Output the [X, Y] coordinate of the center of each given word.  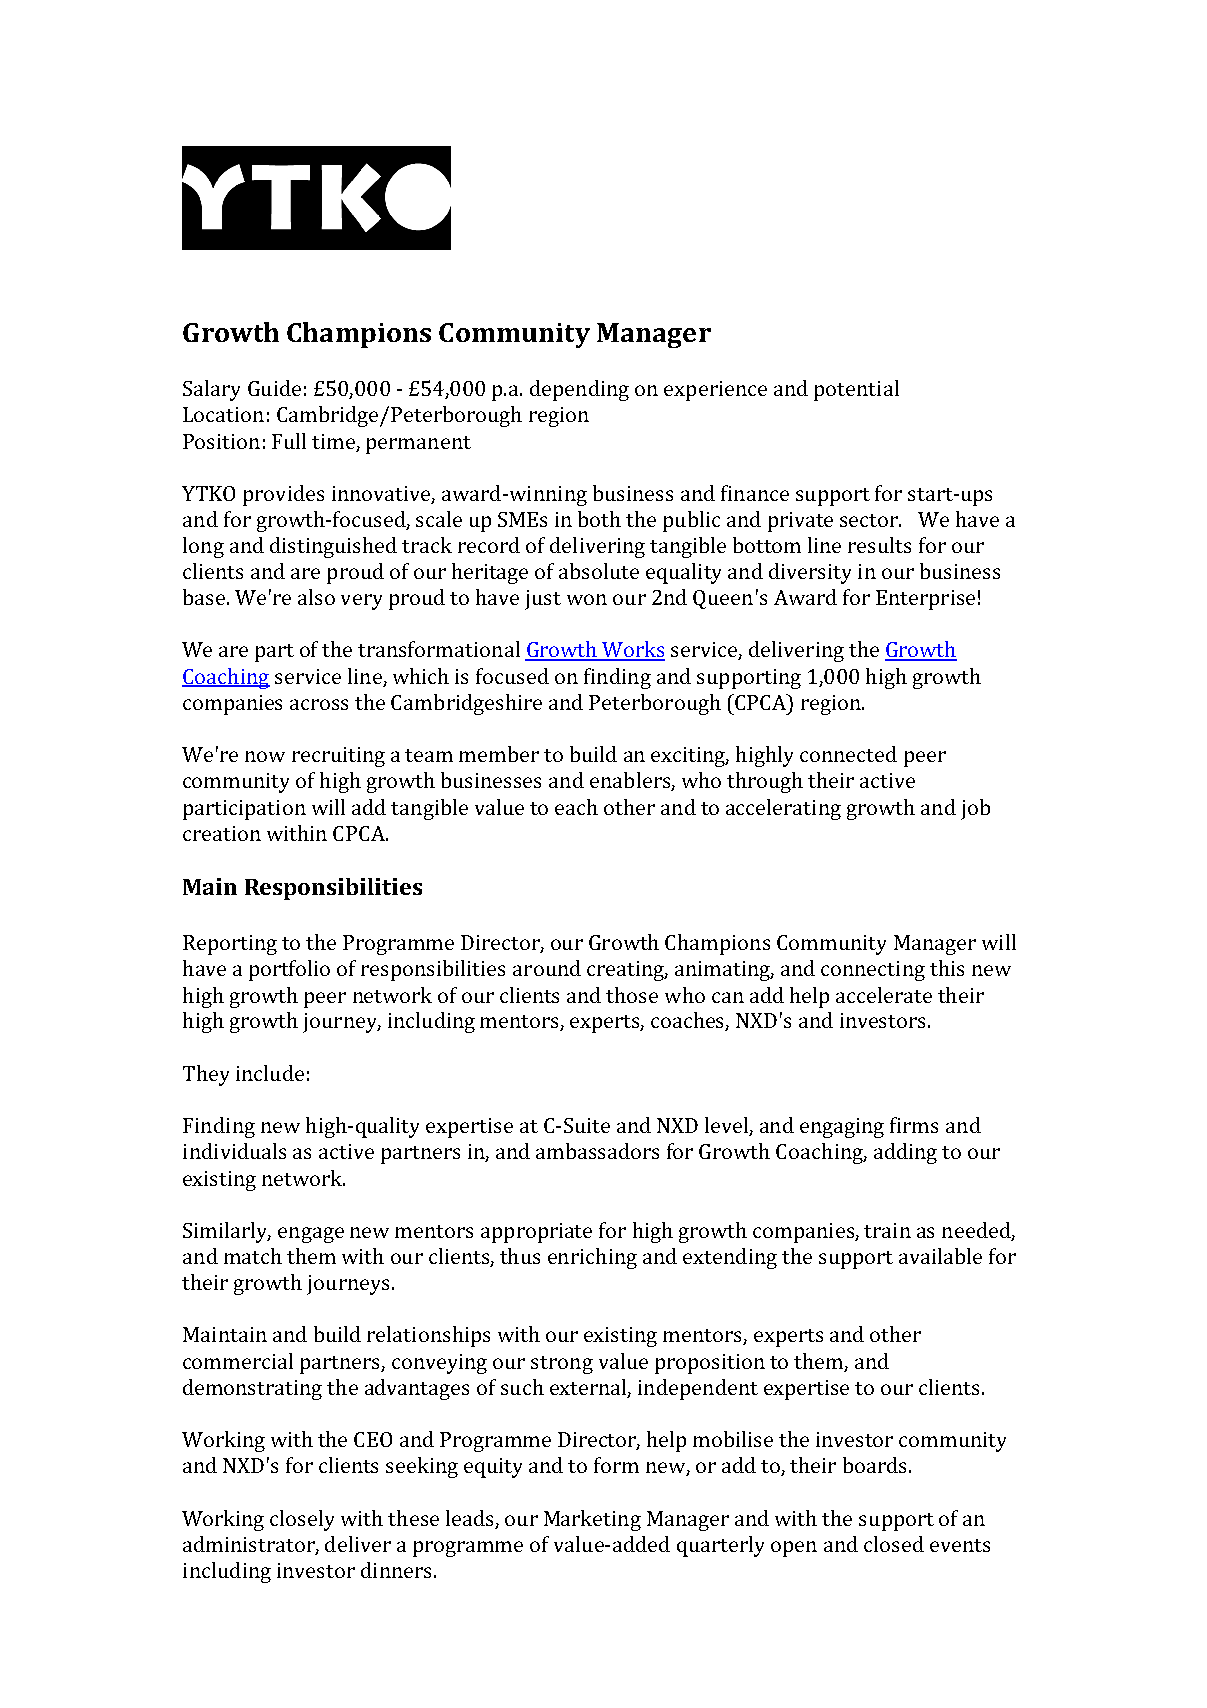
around [547, 968]
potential [856, 390]
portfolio [289, 970]
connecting [873, 971]
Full [289, 441]
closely [302, 1520]
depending [579, 390]
